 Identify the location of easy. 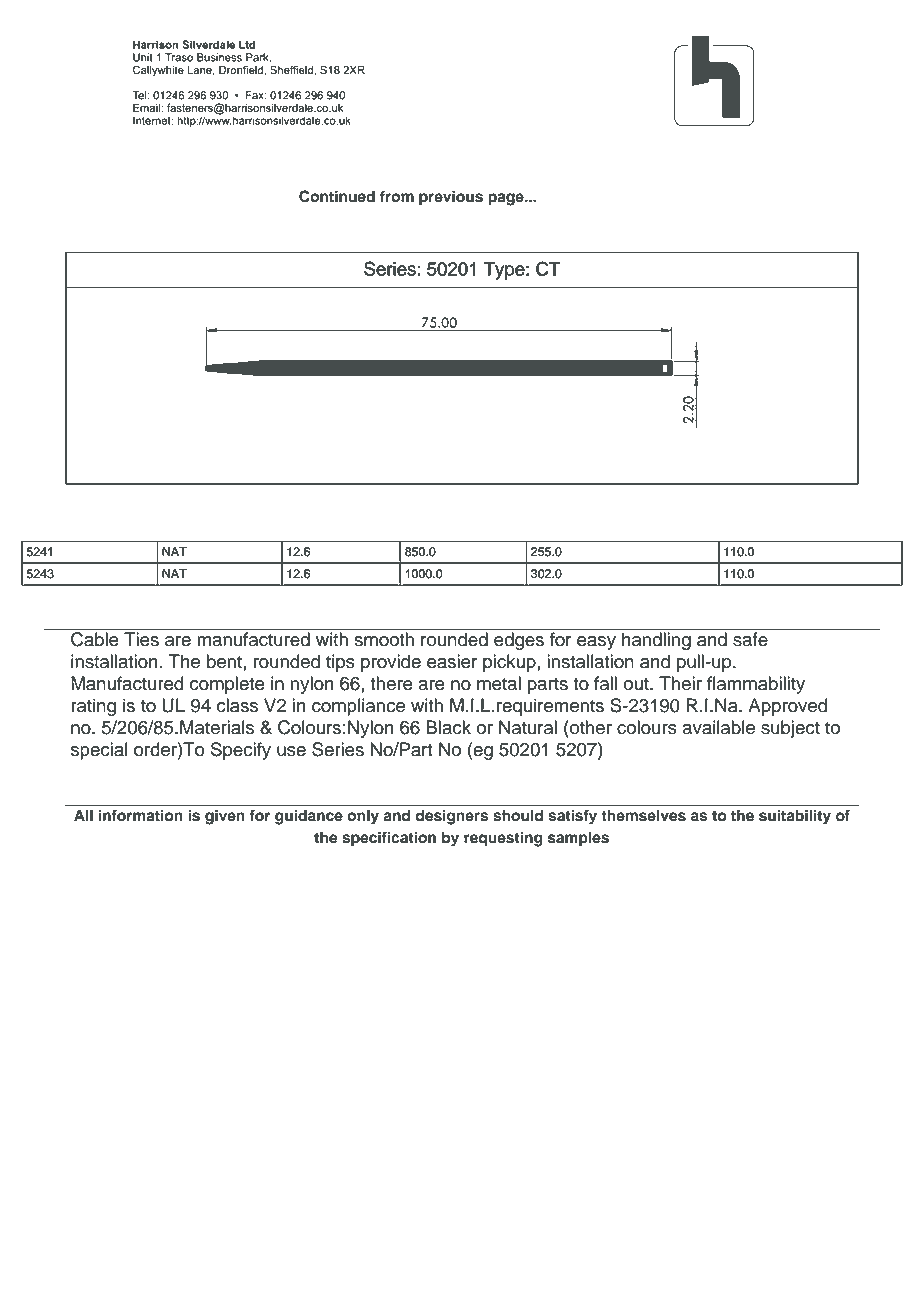
(596, 643).
